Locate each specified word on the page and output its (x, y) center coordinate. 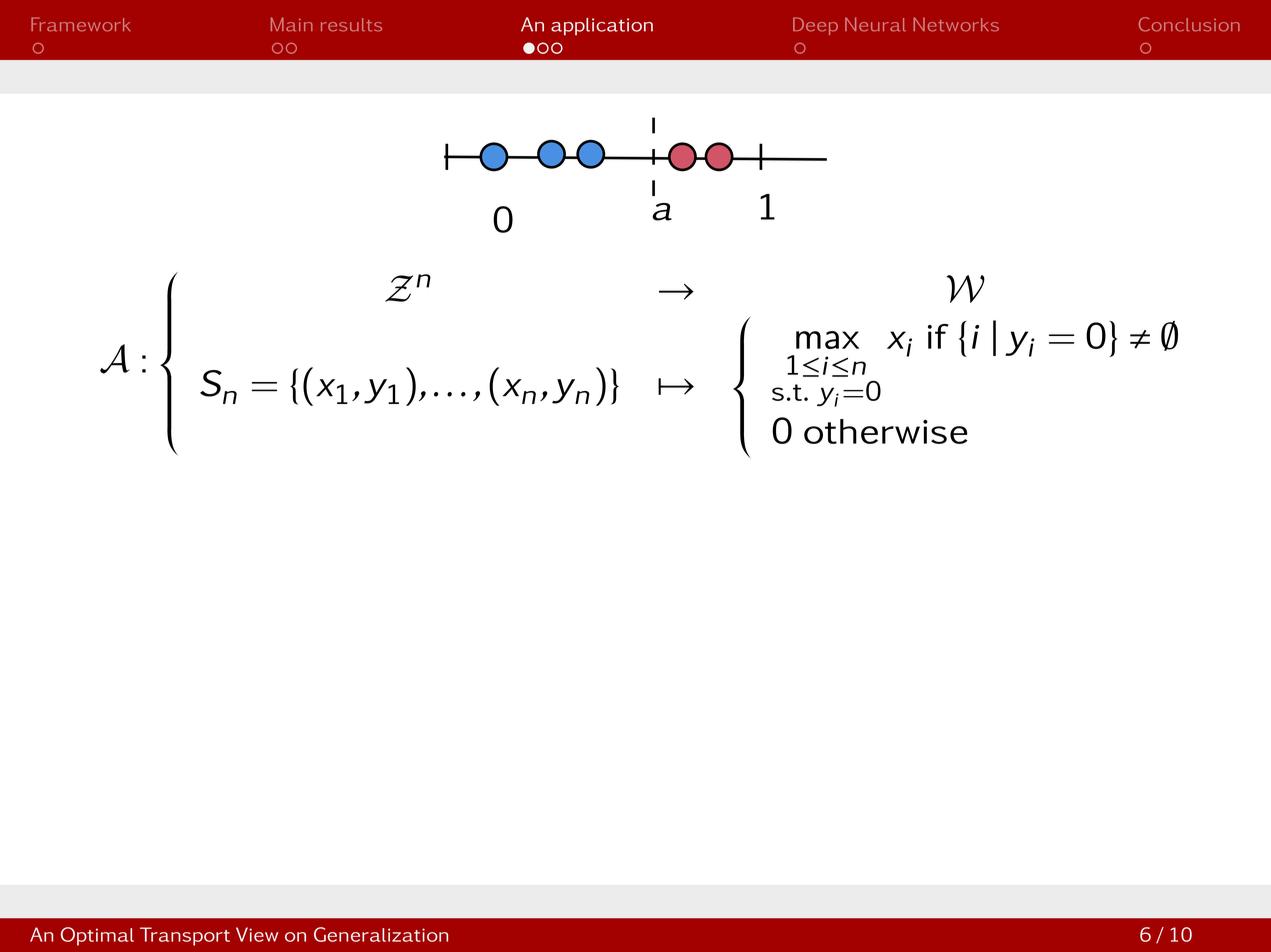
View (257, 934)
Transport (185, 936)
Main (292, 24)
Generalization (381, 934)
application (602, 27)
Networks (956, 24)
